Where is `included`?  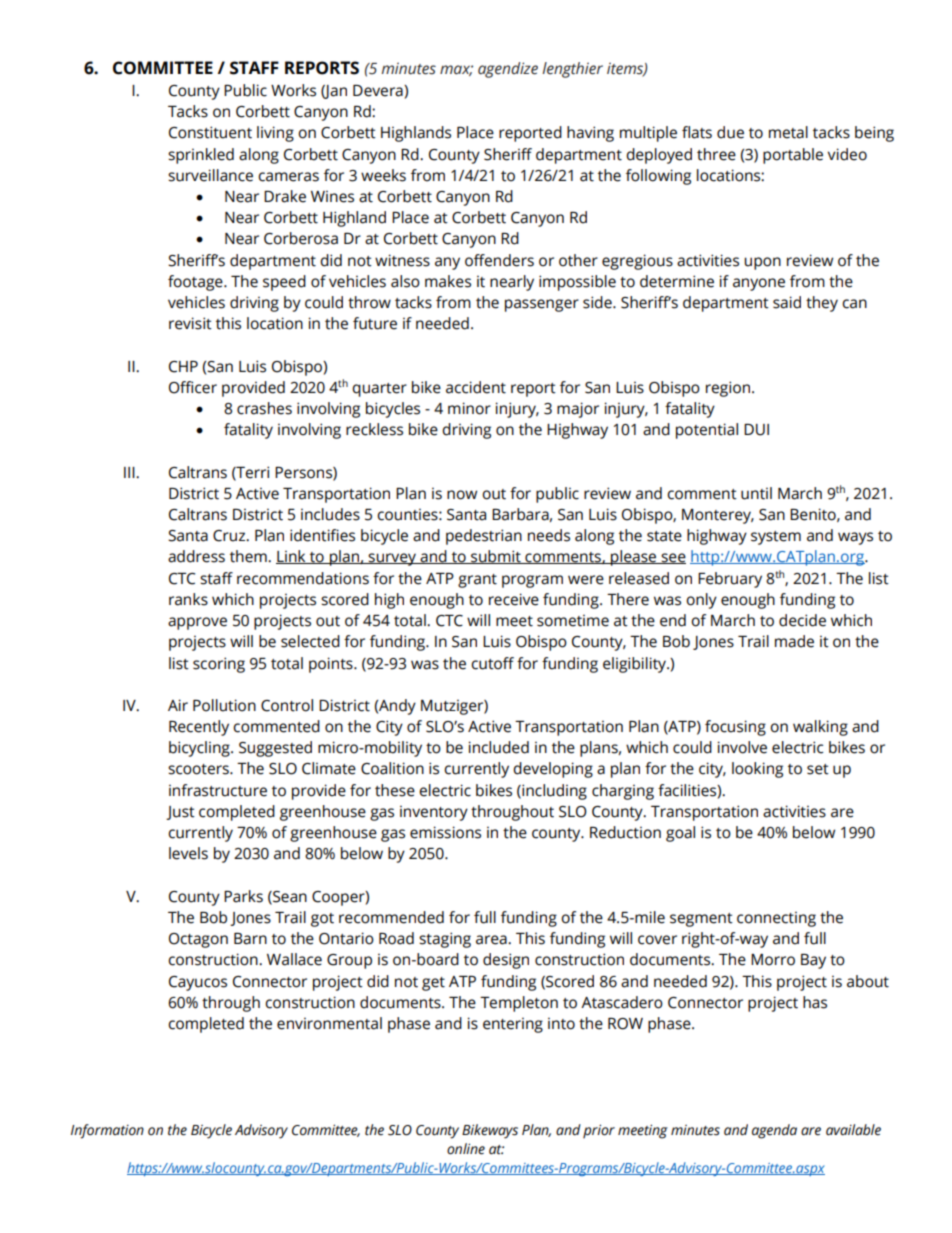 included is located at coordinates (499, 747).
